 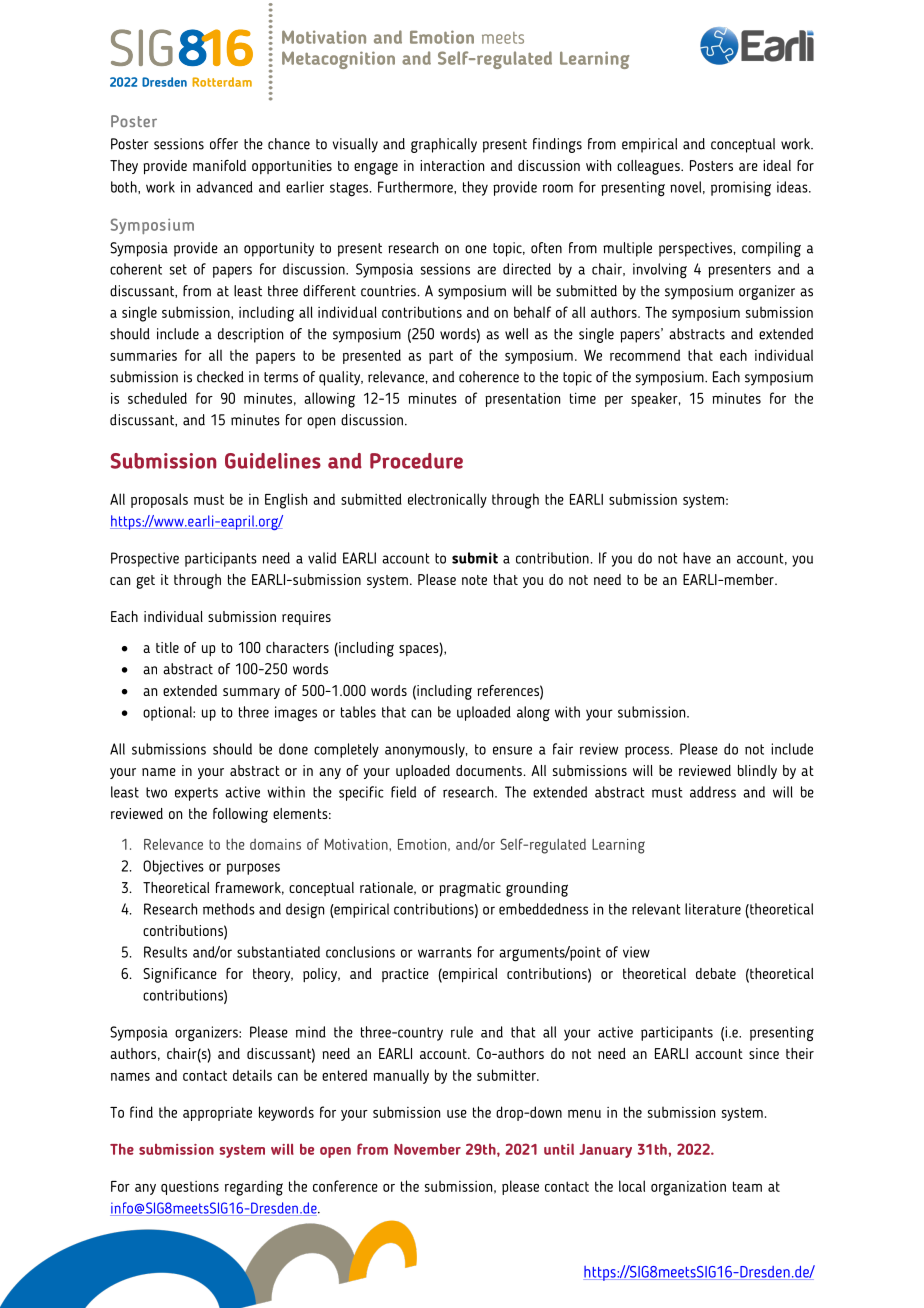 I want to click on ideal, so click(x=777, y=165).
